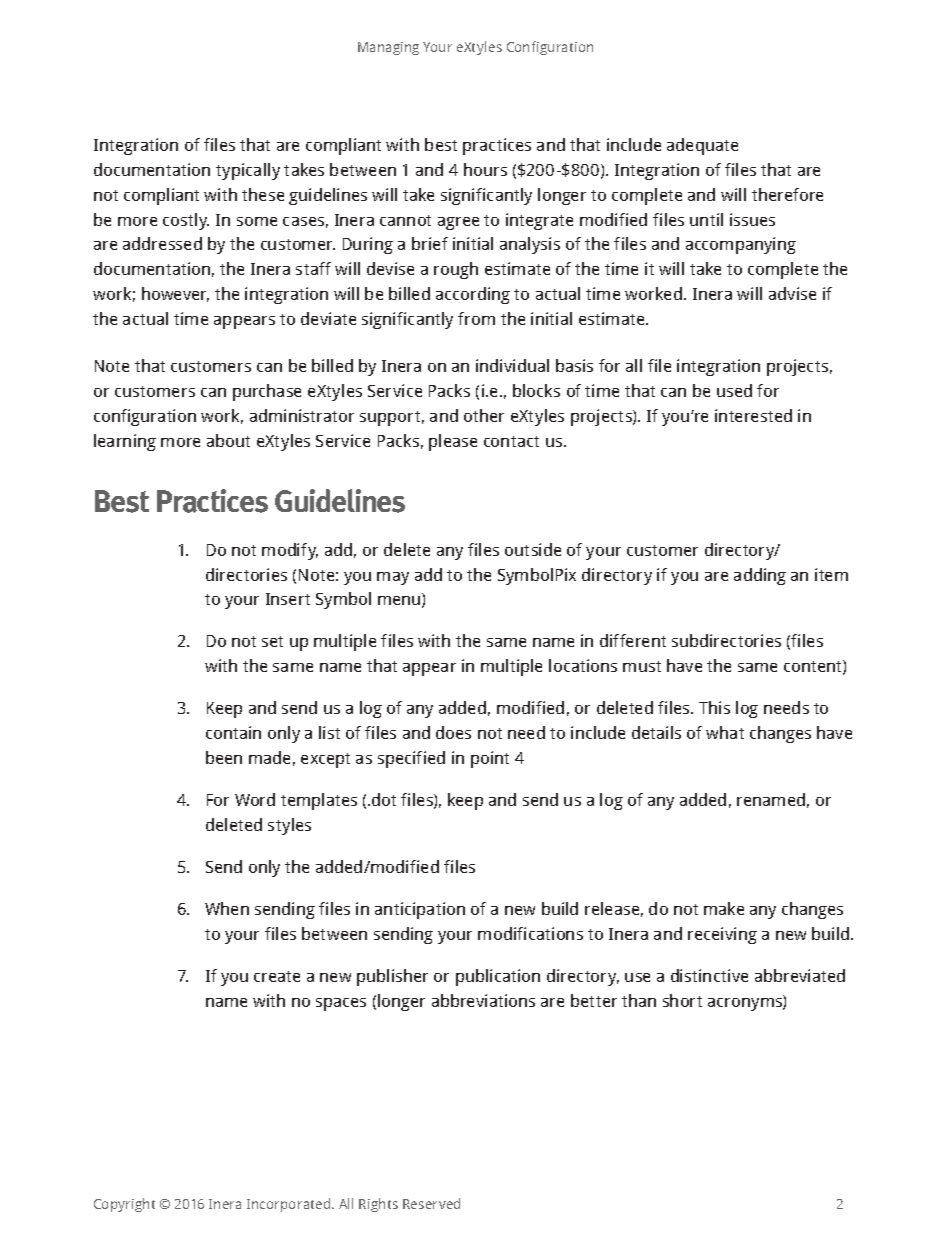 The width and height of the screenshot is (952, 1233). I want to click on Incorporated, so click(290, 1205).
